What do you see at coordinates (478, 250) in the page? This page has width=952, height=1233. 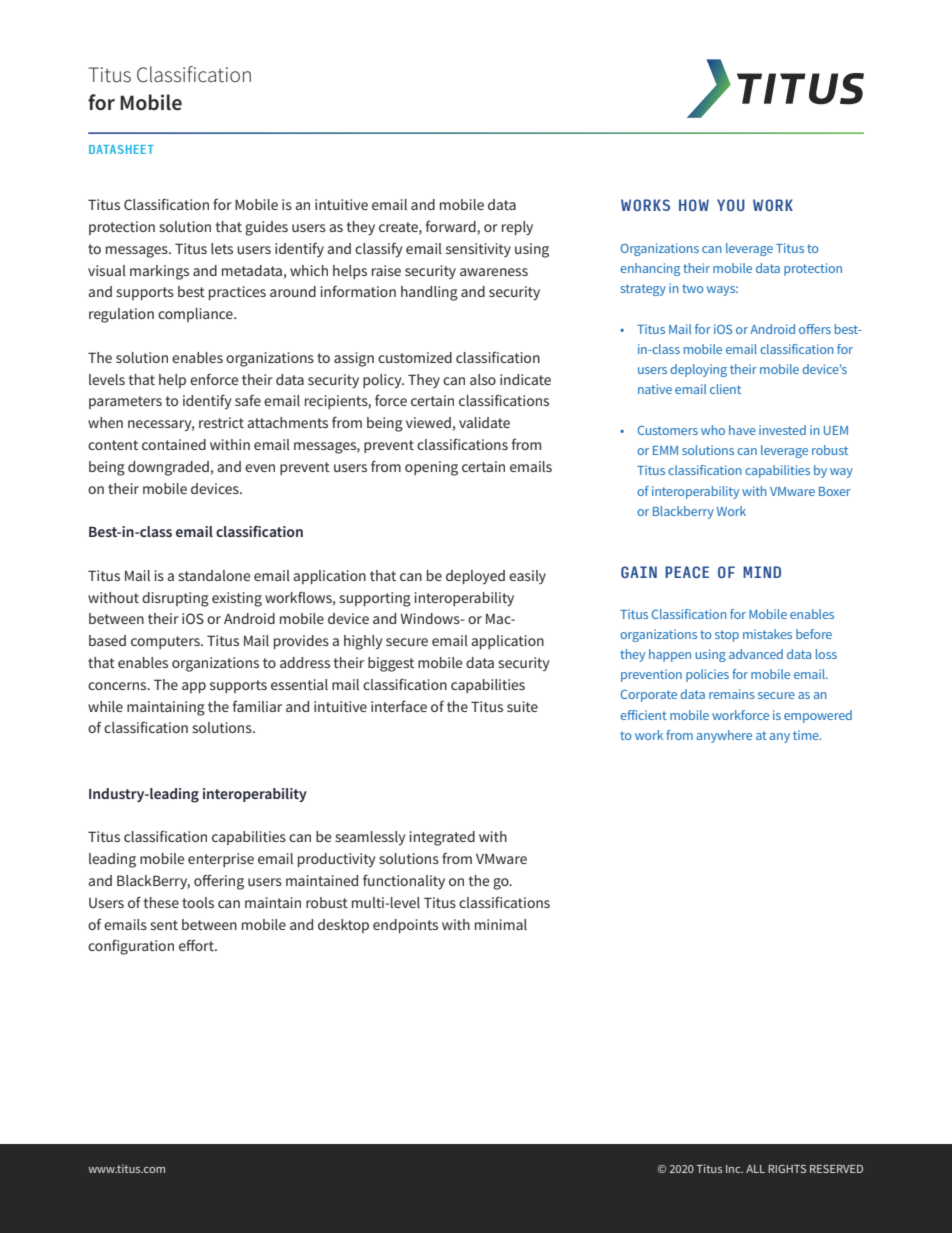 I see `sensitivity` at bounding box center [478, 250].
